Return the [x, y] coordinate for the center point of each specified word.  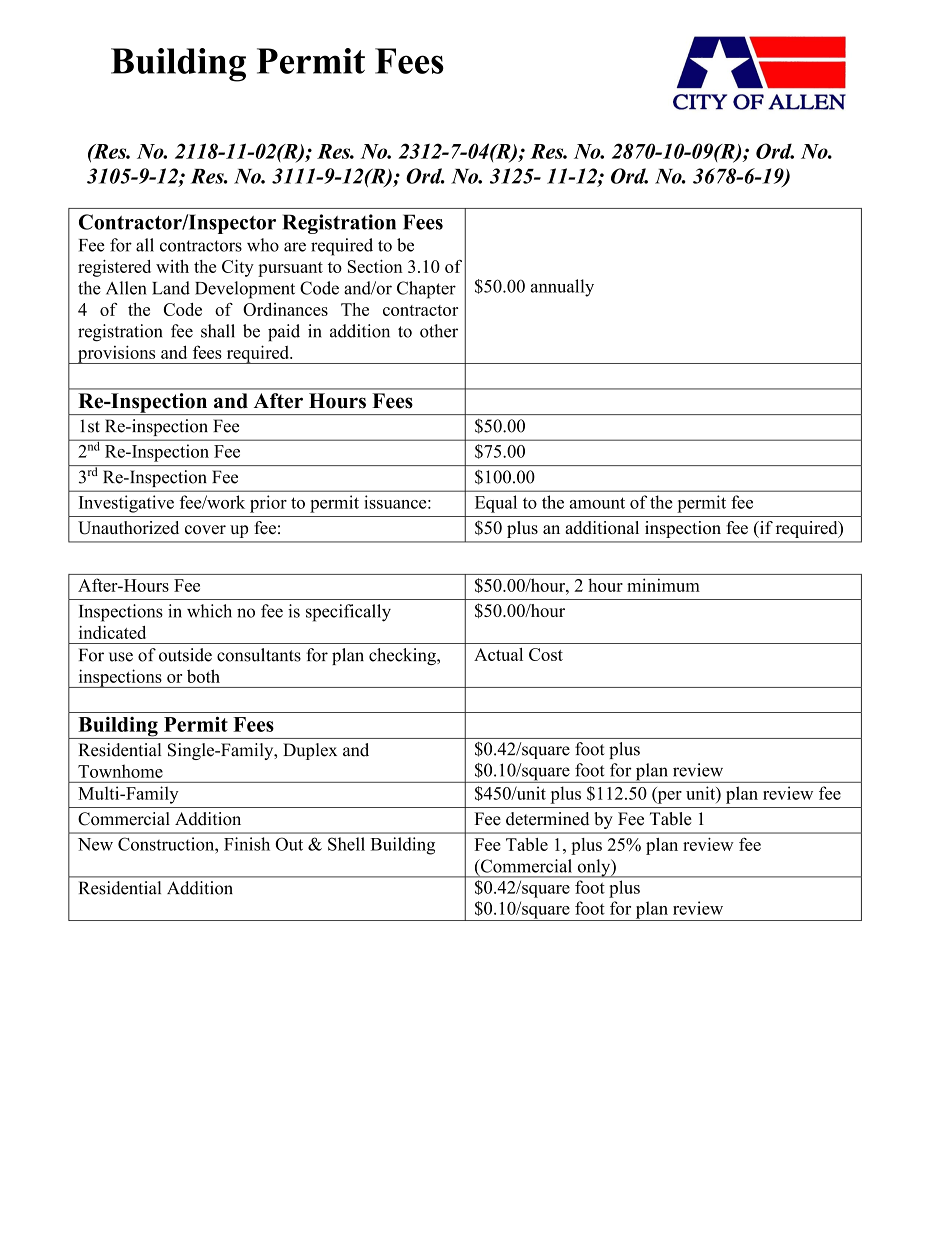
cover [205, 529]
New [95, 844]
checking [403, 656]
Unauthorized [128, 528]
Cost [546, 654]
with [172, 266]
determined [547, 819]
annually [562, 288]
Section [375, 266]
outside [185, 655]
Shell [346, 844]
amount [597, 503]
